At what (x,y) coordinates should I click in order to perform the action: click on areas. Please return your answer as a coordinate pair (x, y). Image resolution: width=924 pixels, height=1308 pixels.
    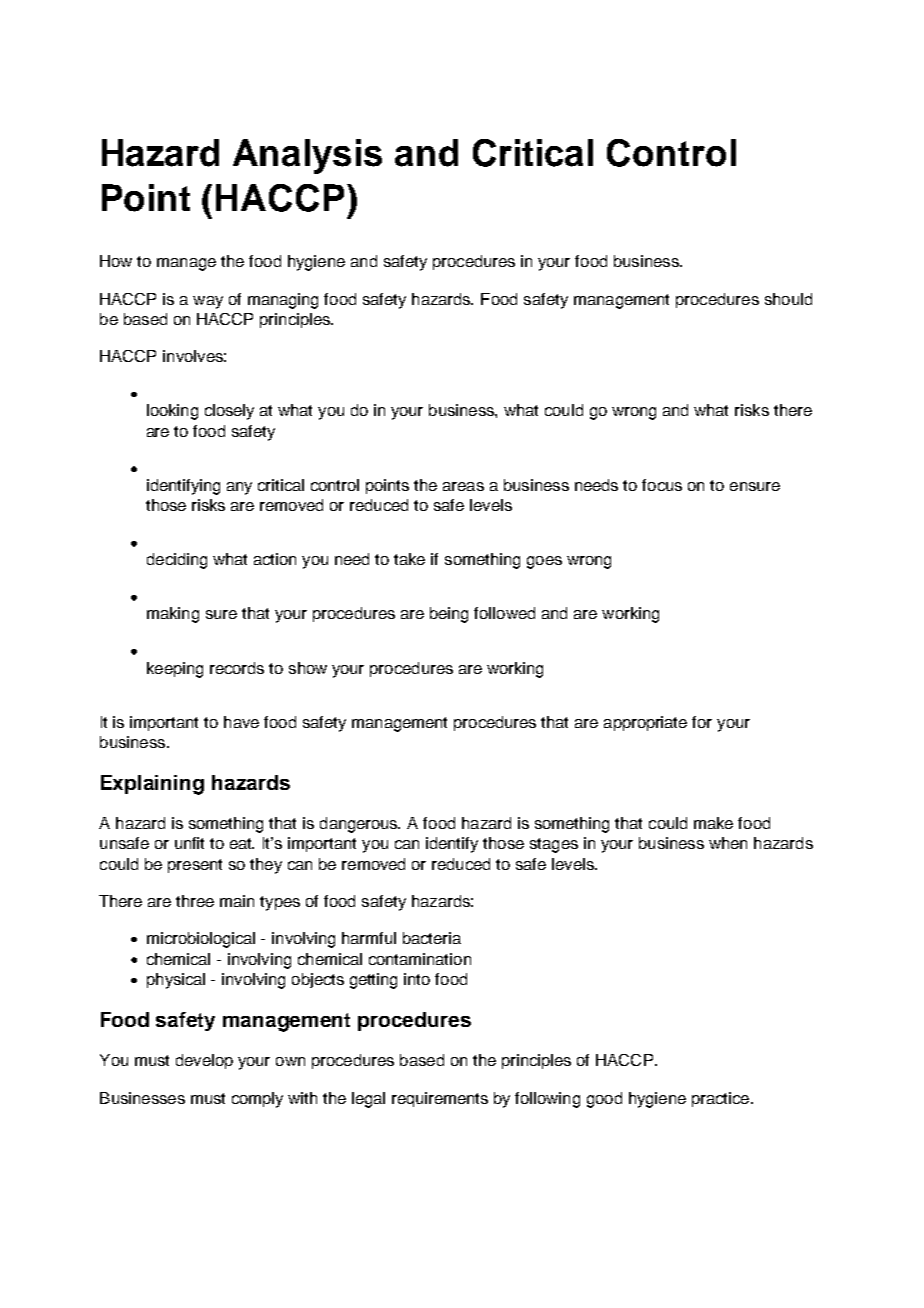
    Looking at the image, I should click on (463, 486).
